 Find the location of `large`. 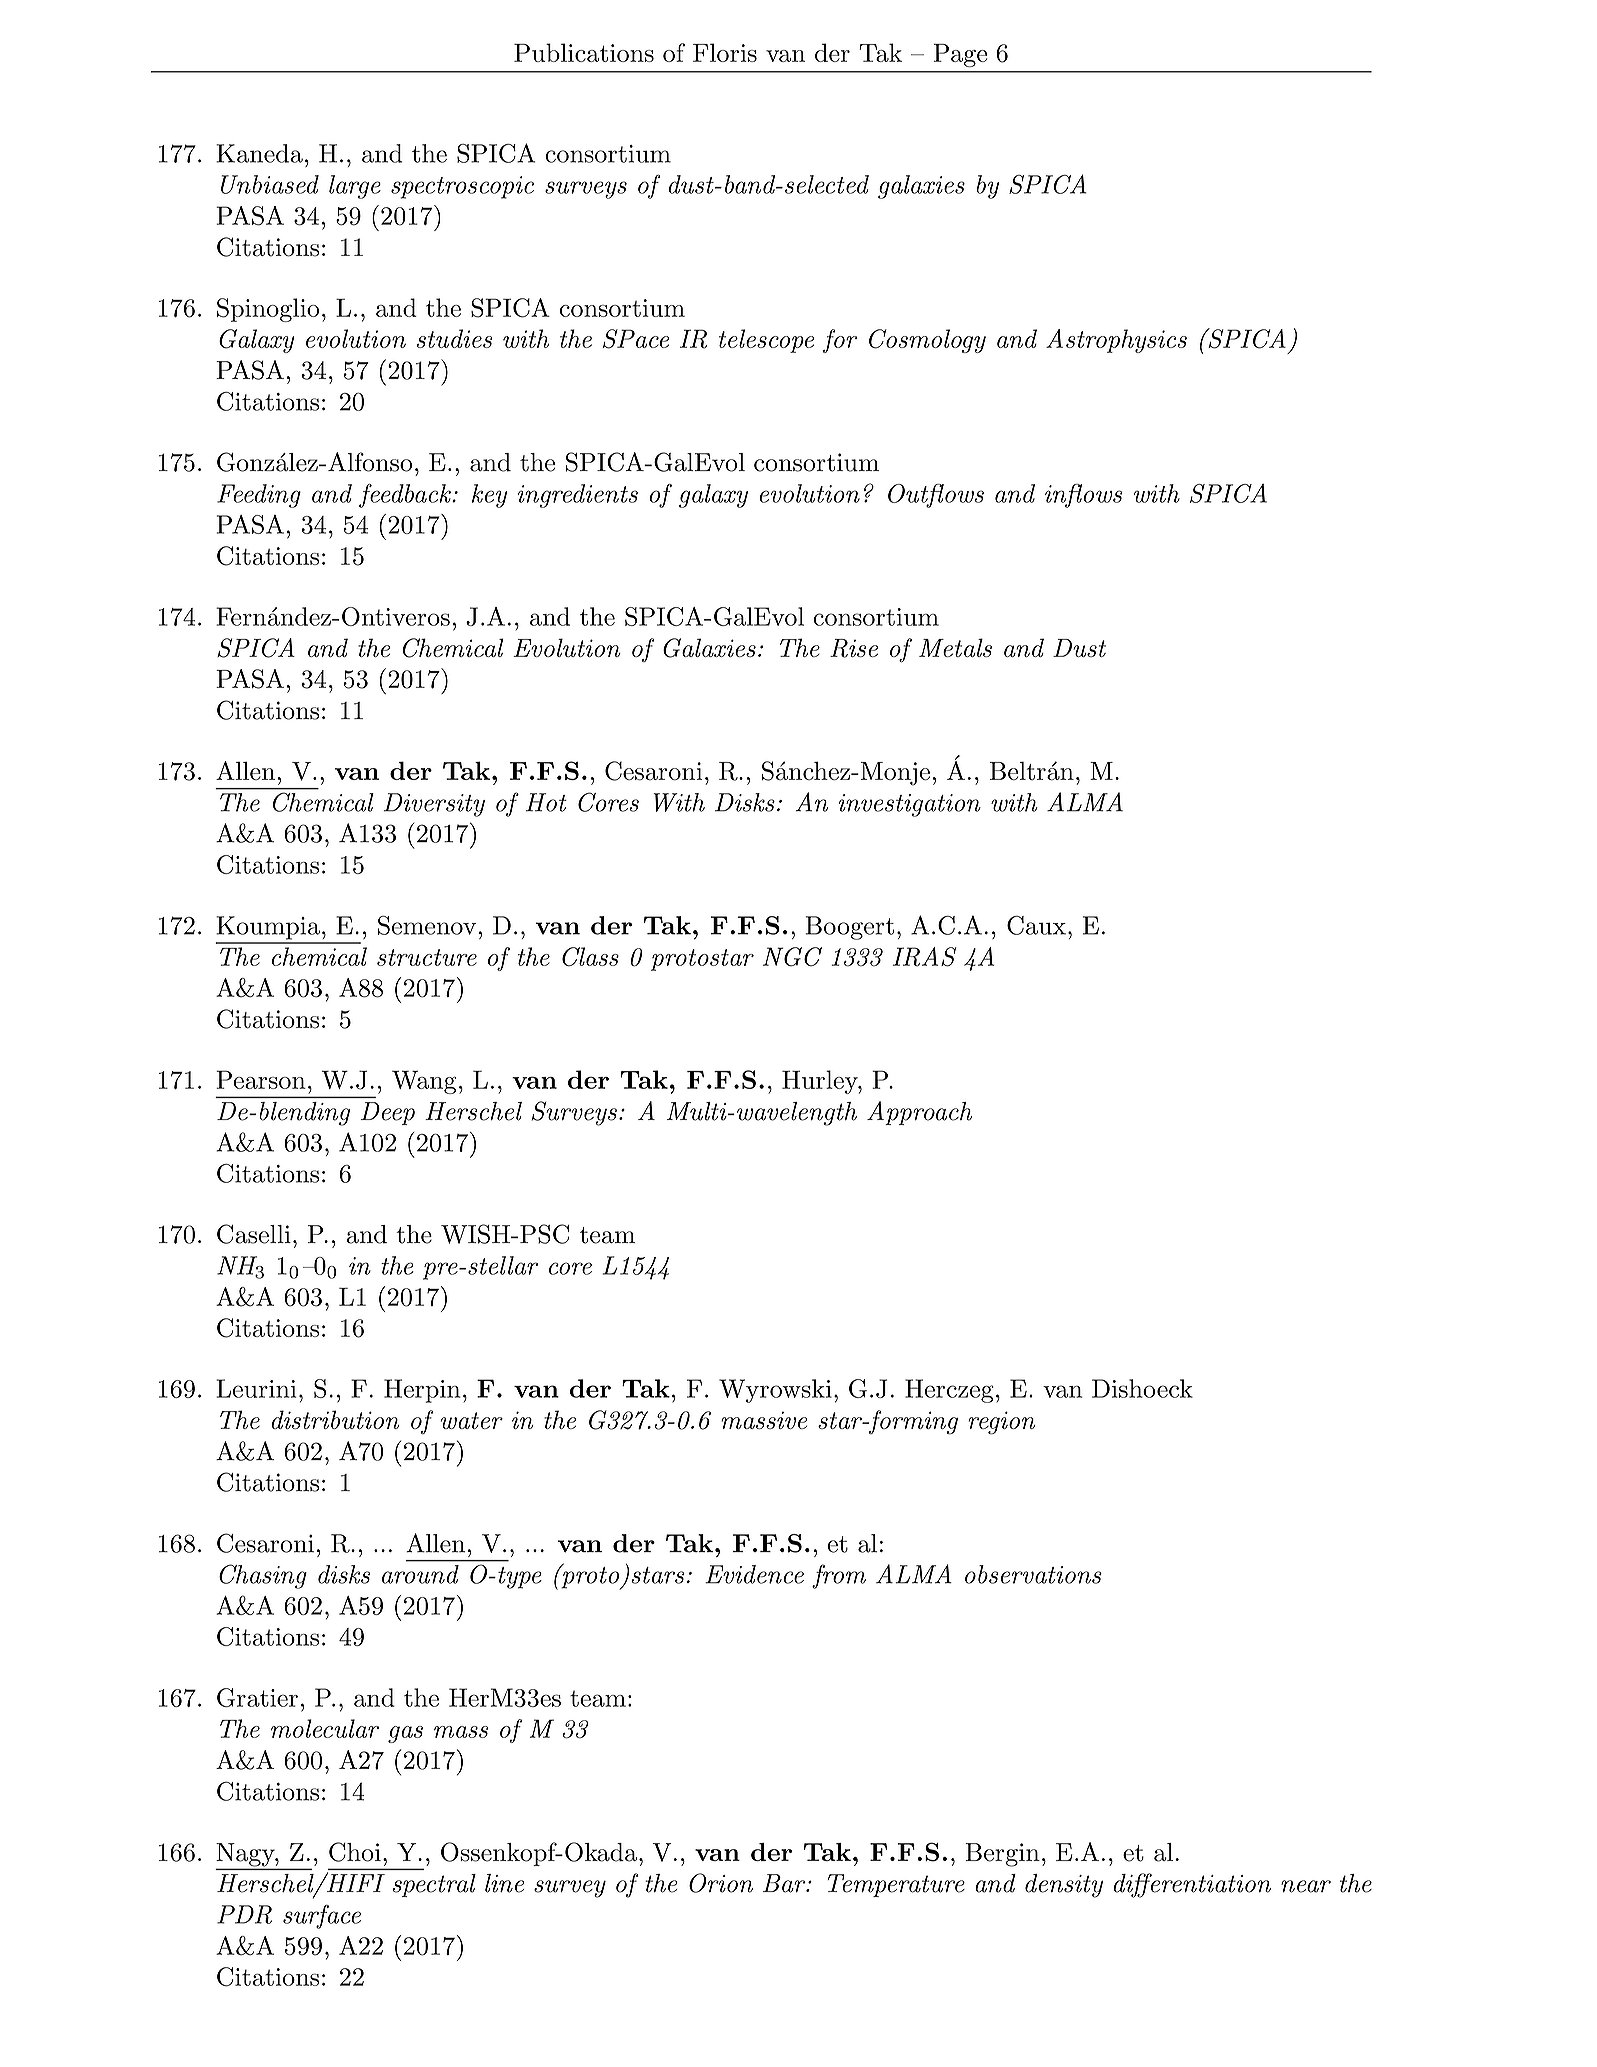

large is located at coordinates (355, 187).
